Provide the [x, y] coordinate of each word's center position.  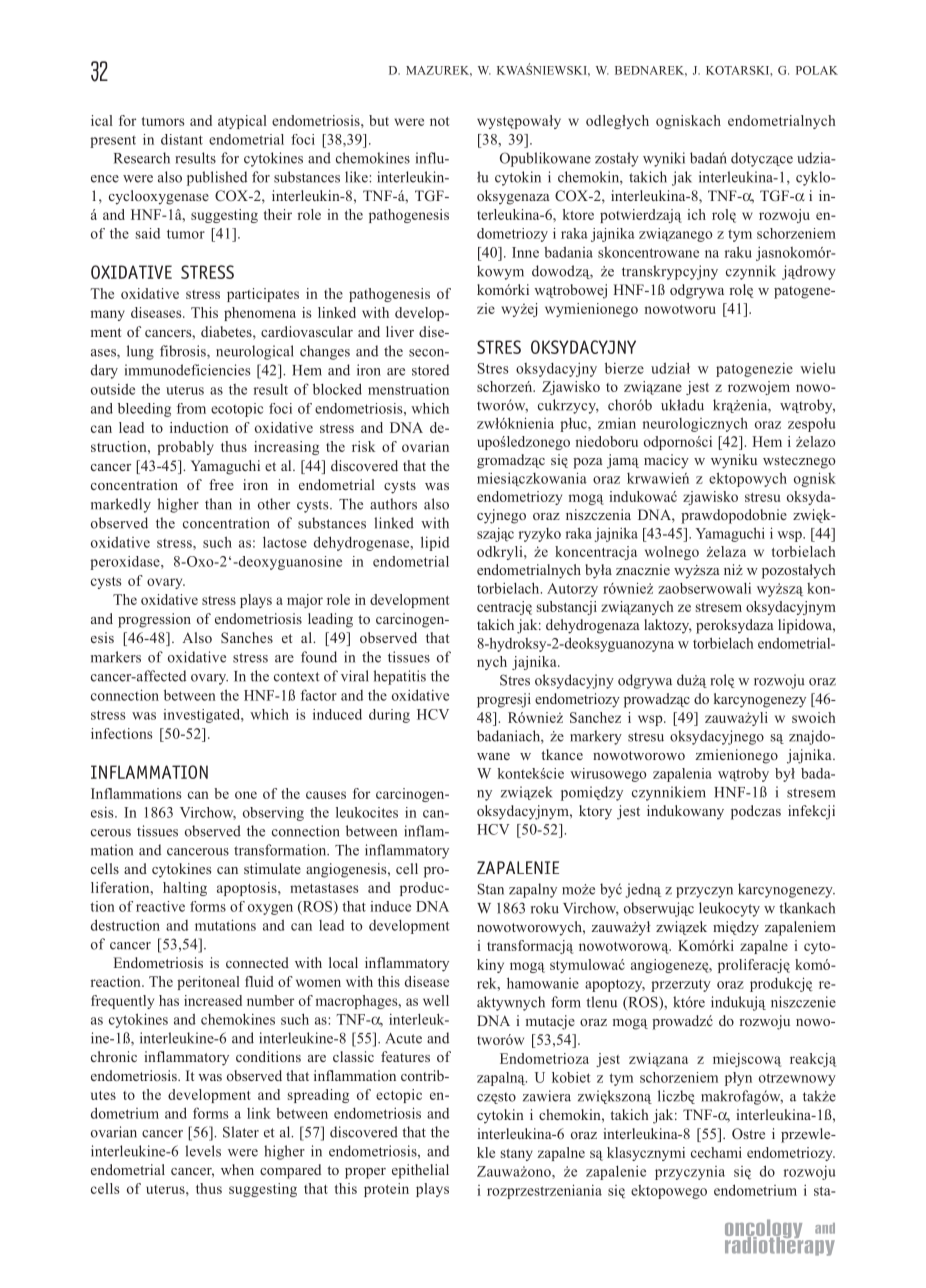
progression [154, 620]
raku [738, 252]
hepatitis [400, 677]
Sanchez [595, 717]
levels [203, 1151]
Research [142, 158]
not [440, 121]
